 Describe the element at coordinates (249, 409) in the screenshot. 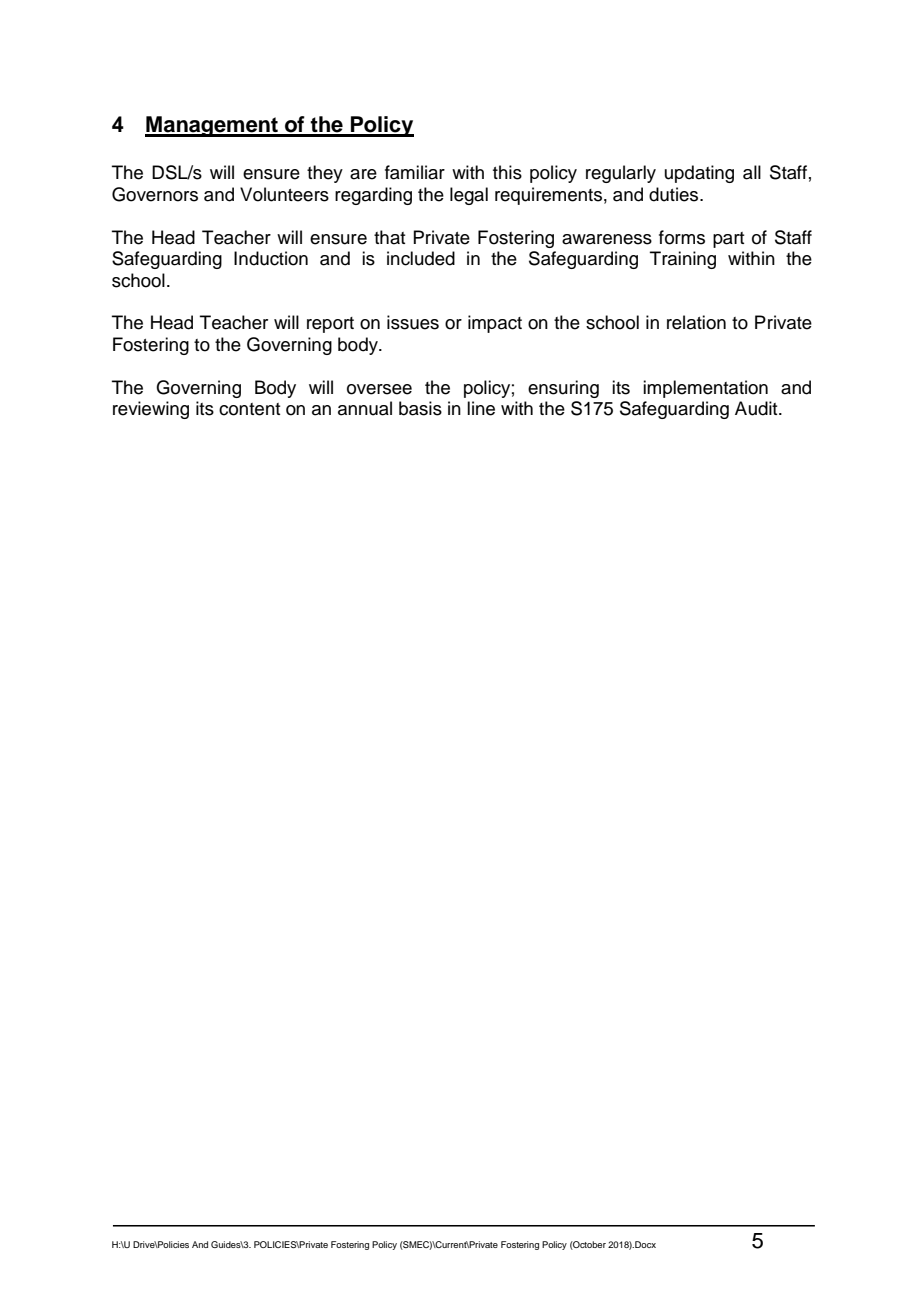

I see `content` at that location.
